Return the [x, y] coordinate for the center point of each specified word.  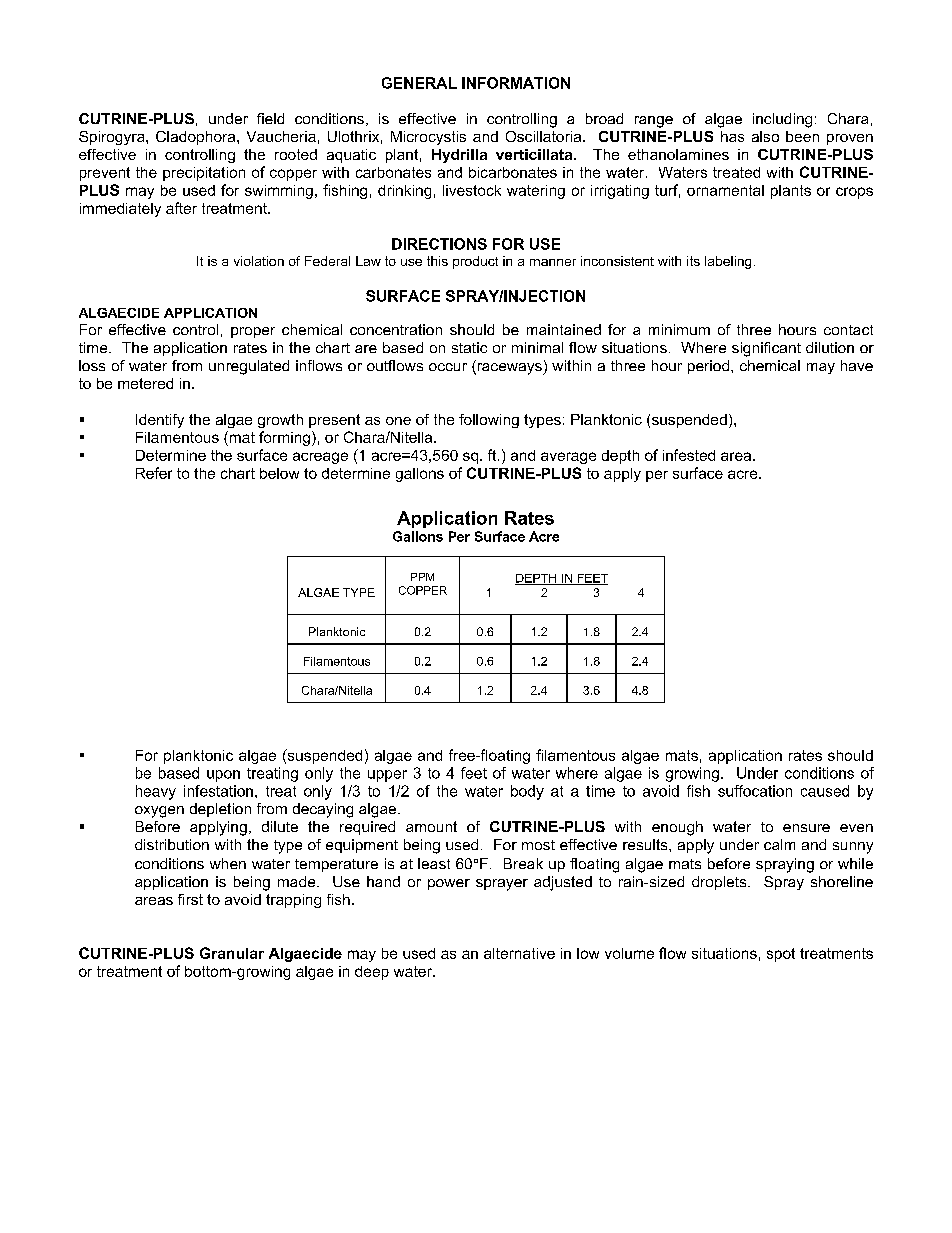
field [270, 118]
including [782, 120]
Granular [232, 953]
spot [781, 955]
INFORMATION [516, 83]
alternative [519, 953]
